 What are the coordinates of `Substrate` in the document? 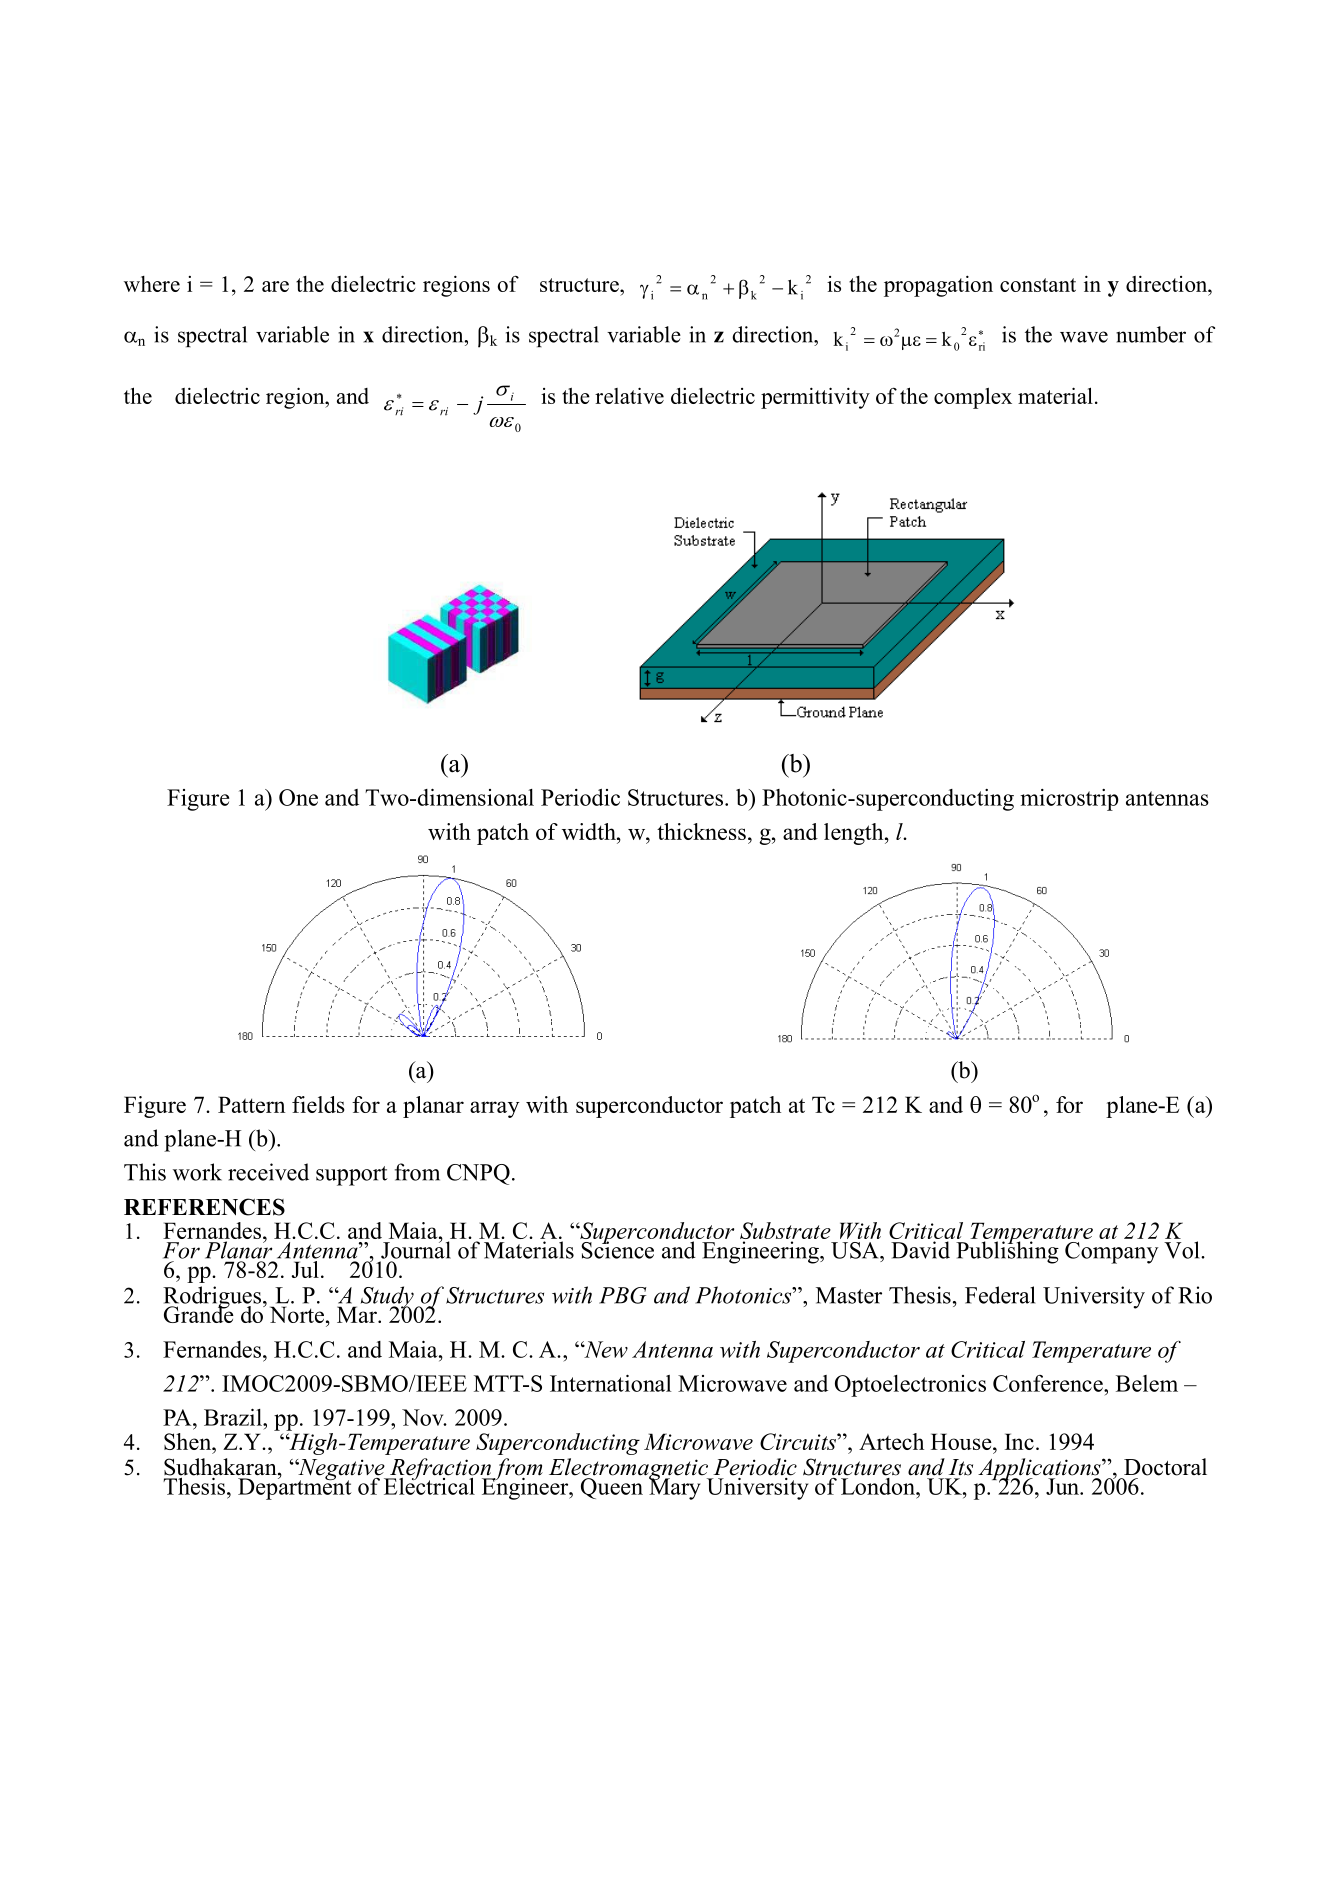 It's located at (785, 1230).
